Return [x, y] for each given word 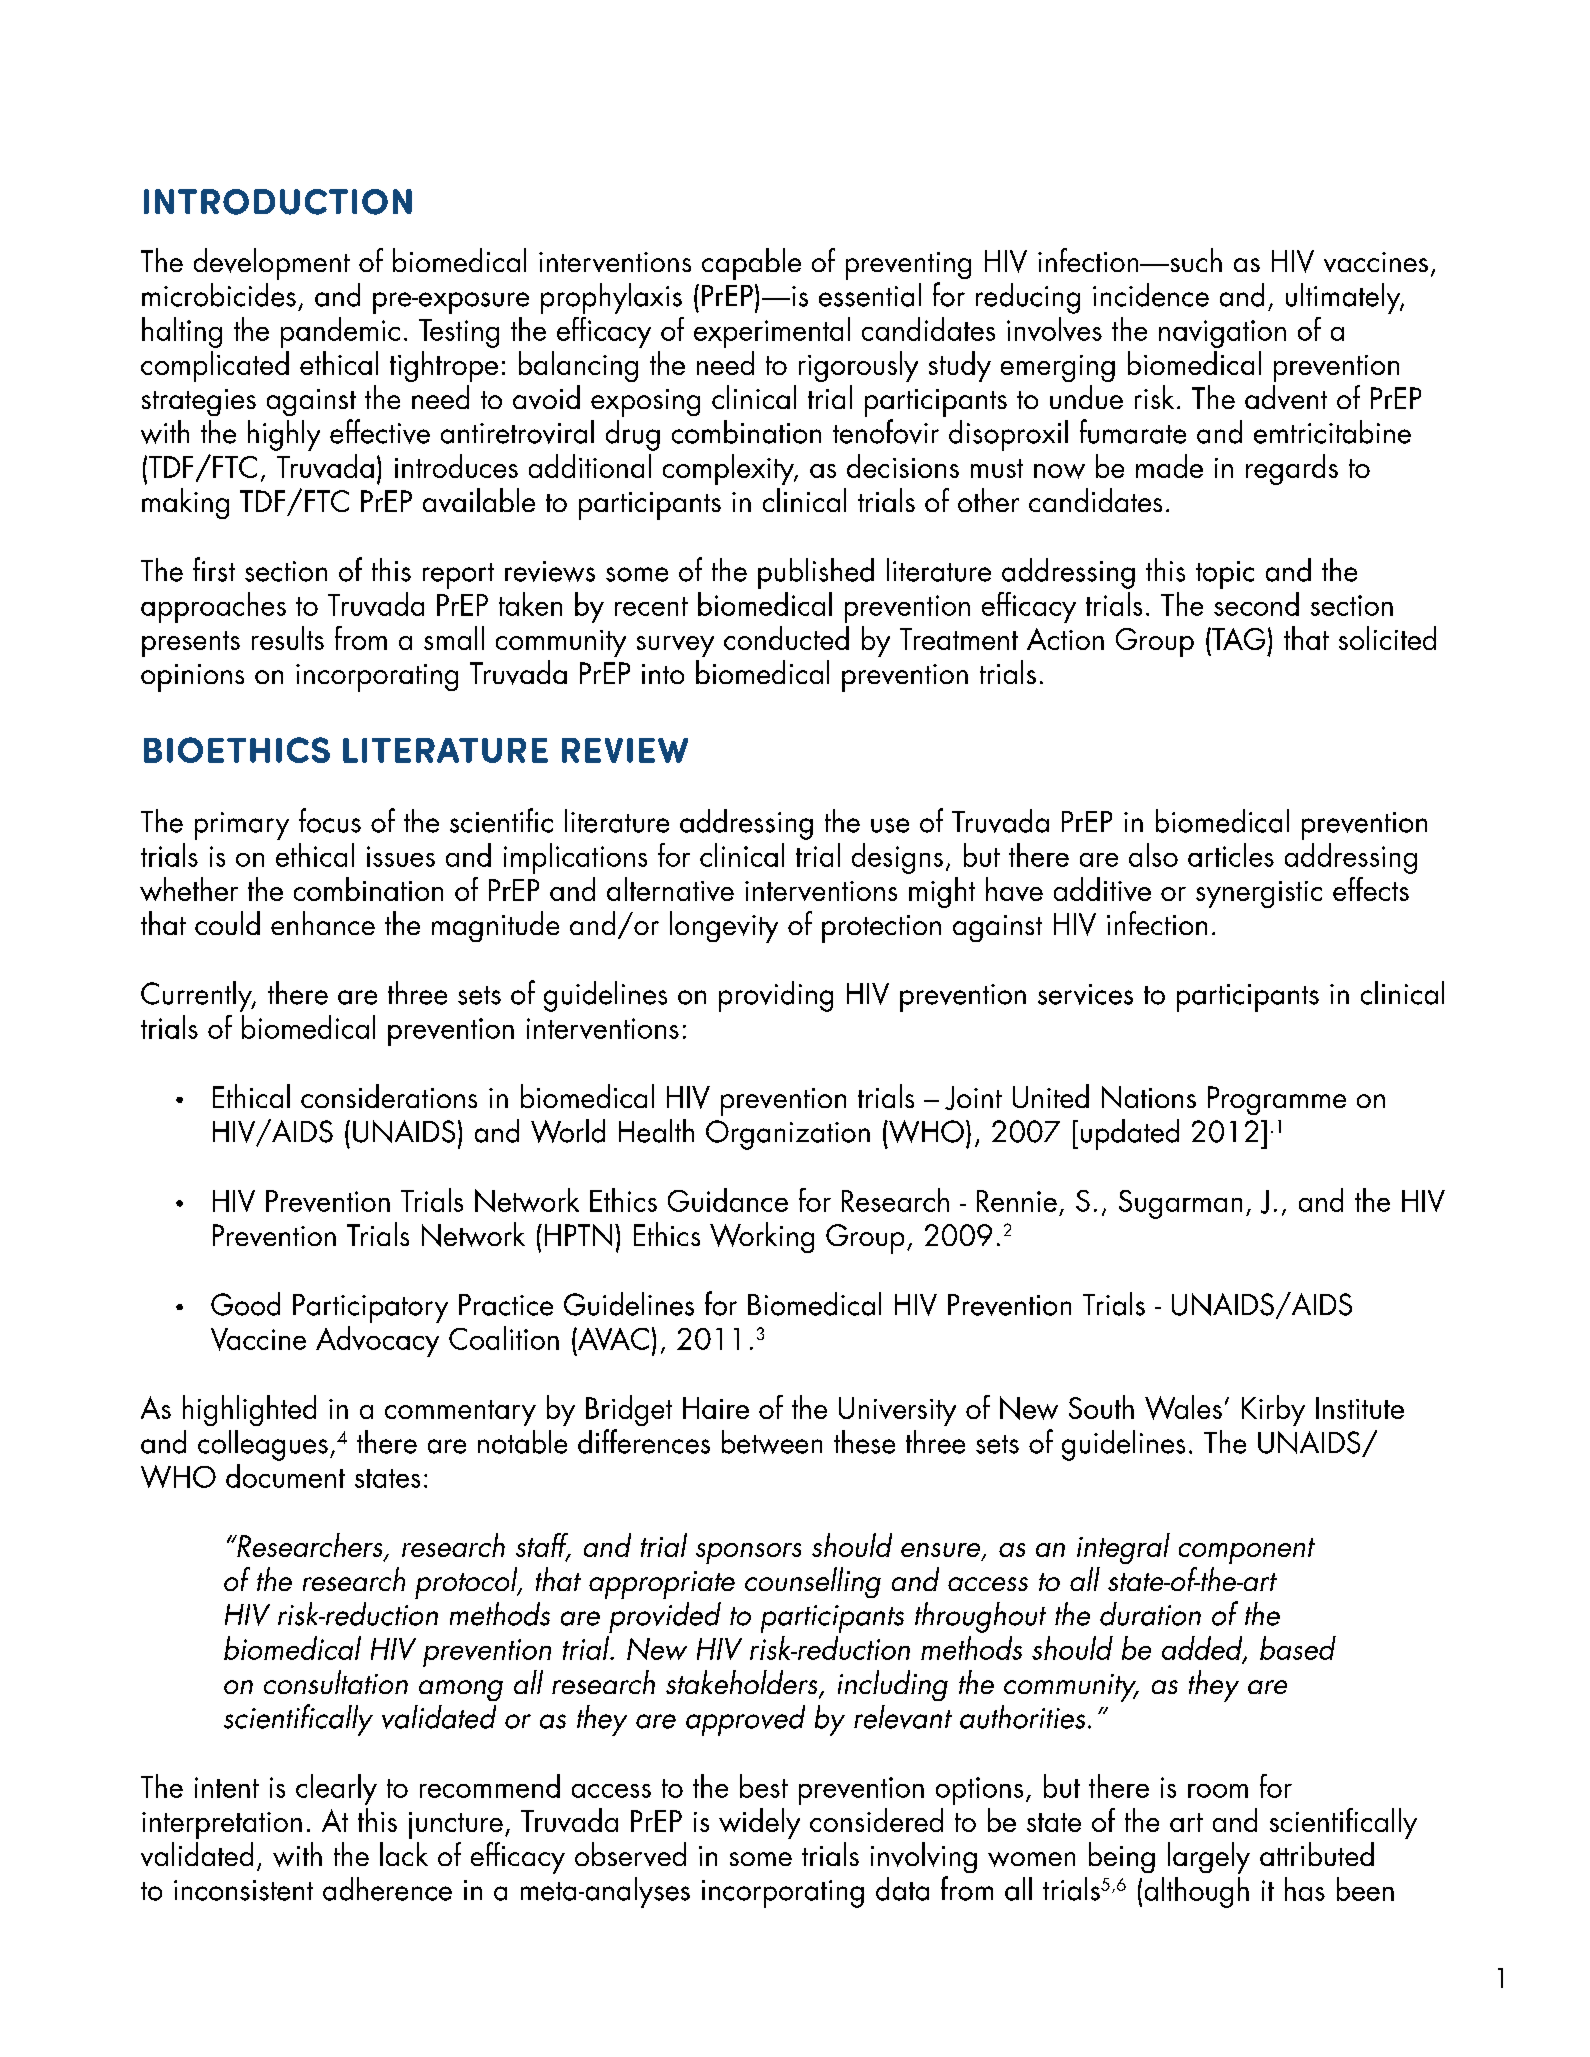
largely [1209, 1858]
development [272, 264]
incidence [1151, 295]
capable [751, 264]
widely [759, 1823]
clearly [336, 1789]
